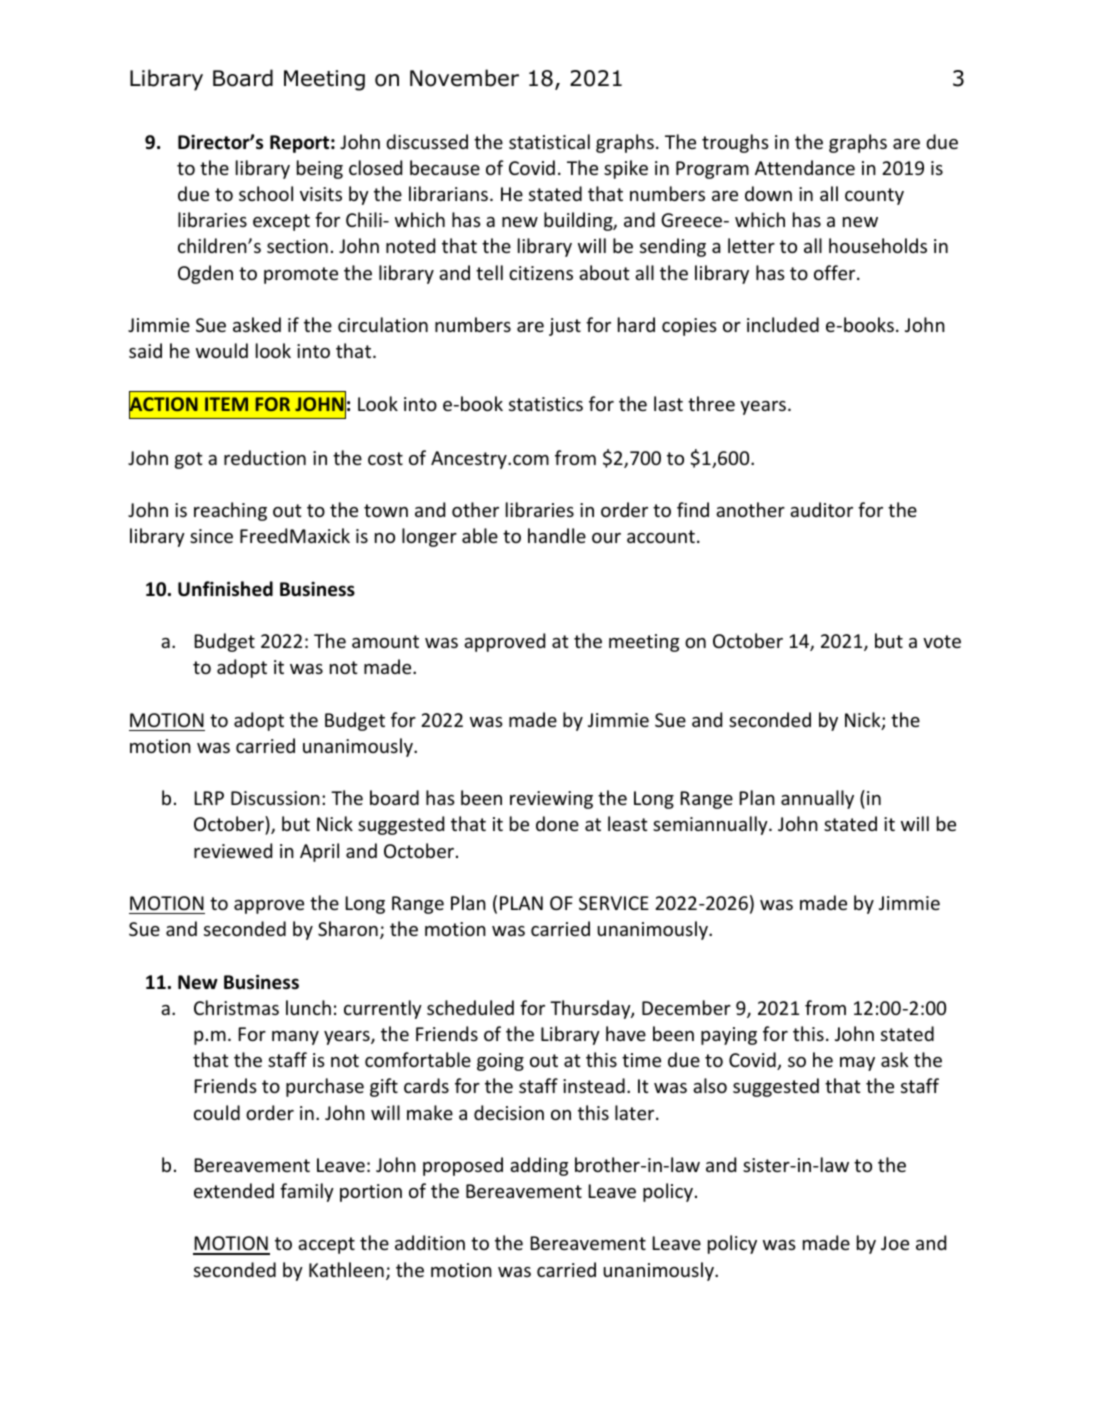 The image size is (1094, 1416). I want to click on reviewing, so click(551, 800).
